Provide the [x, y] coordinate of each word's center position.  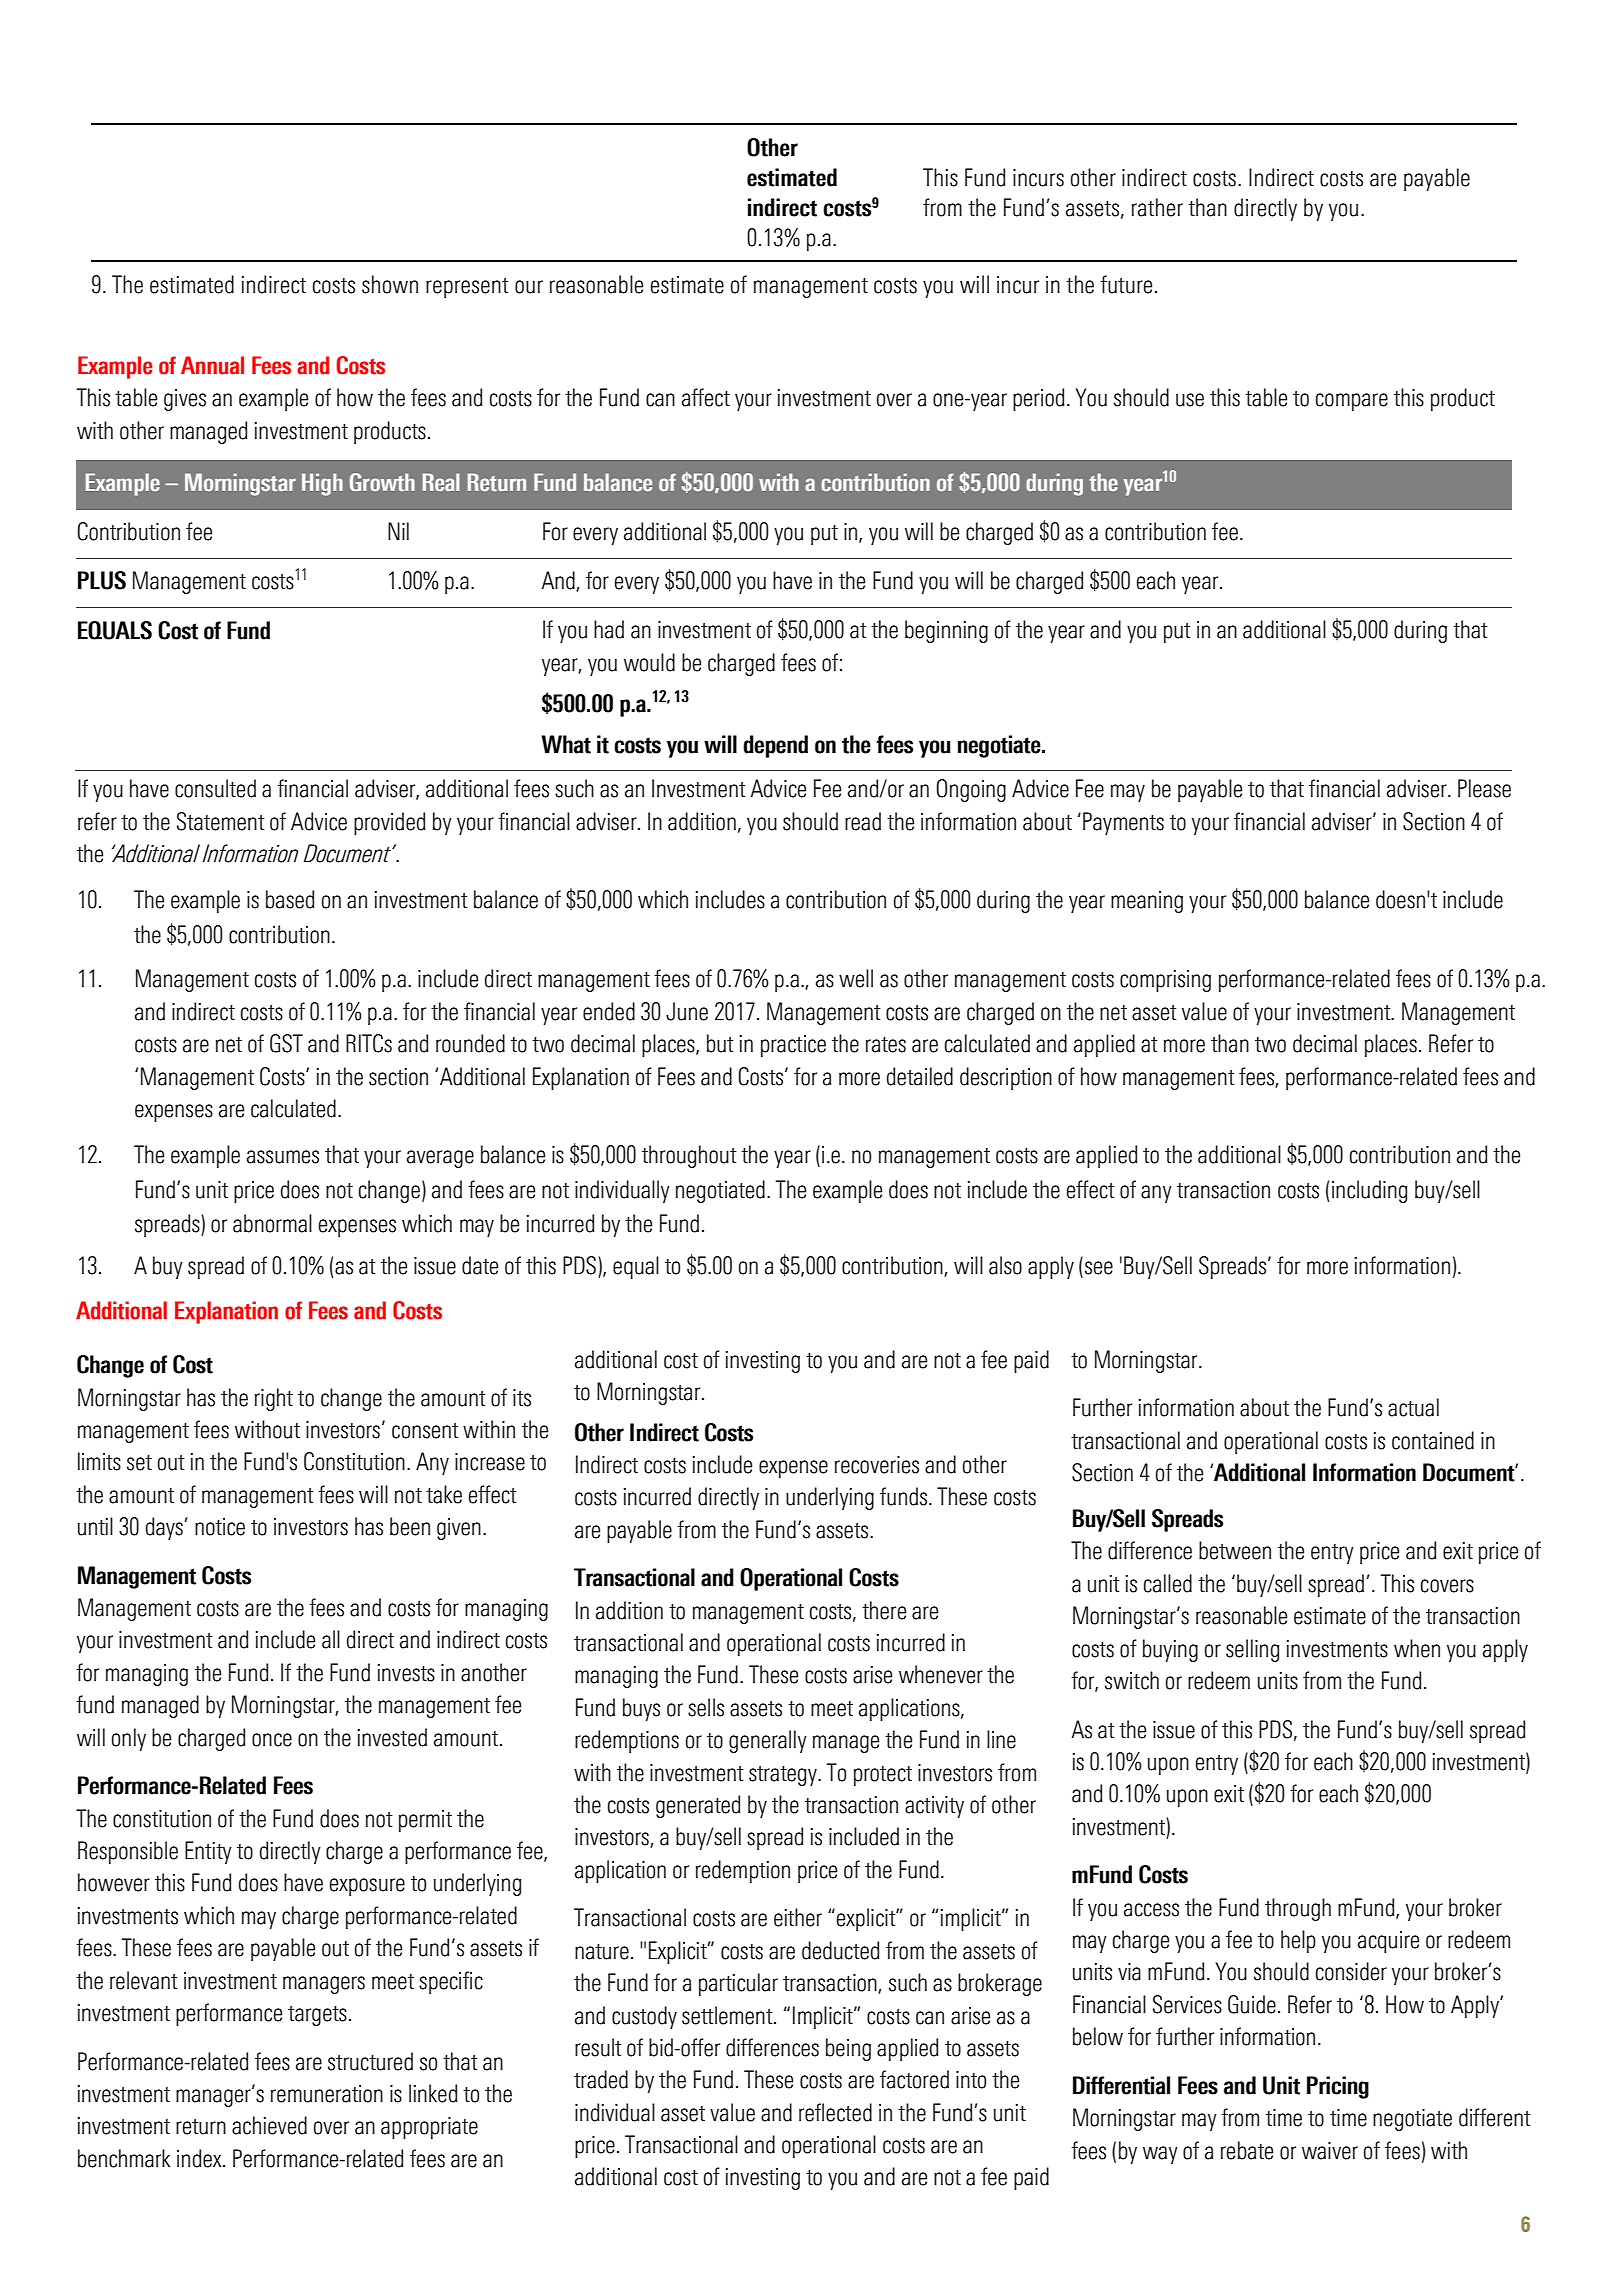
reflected [835, 2112]
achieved [269, 2125]
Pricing [1338, 2087]
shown [390, 284]
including [1369, 1191]
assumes [283, 1157]
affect [706, 397]
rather [1157, 207]
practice [793, 1046]
